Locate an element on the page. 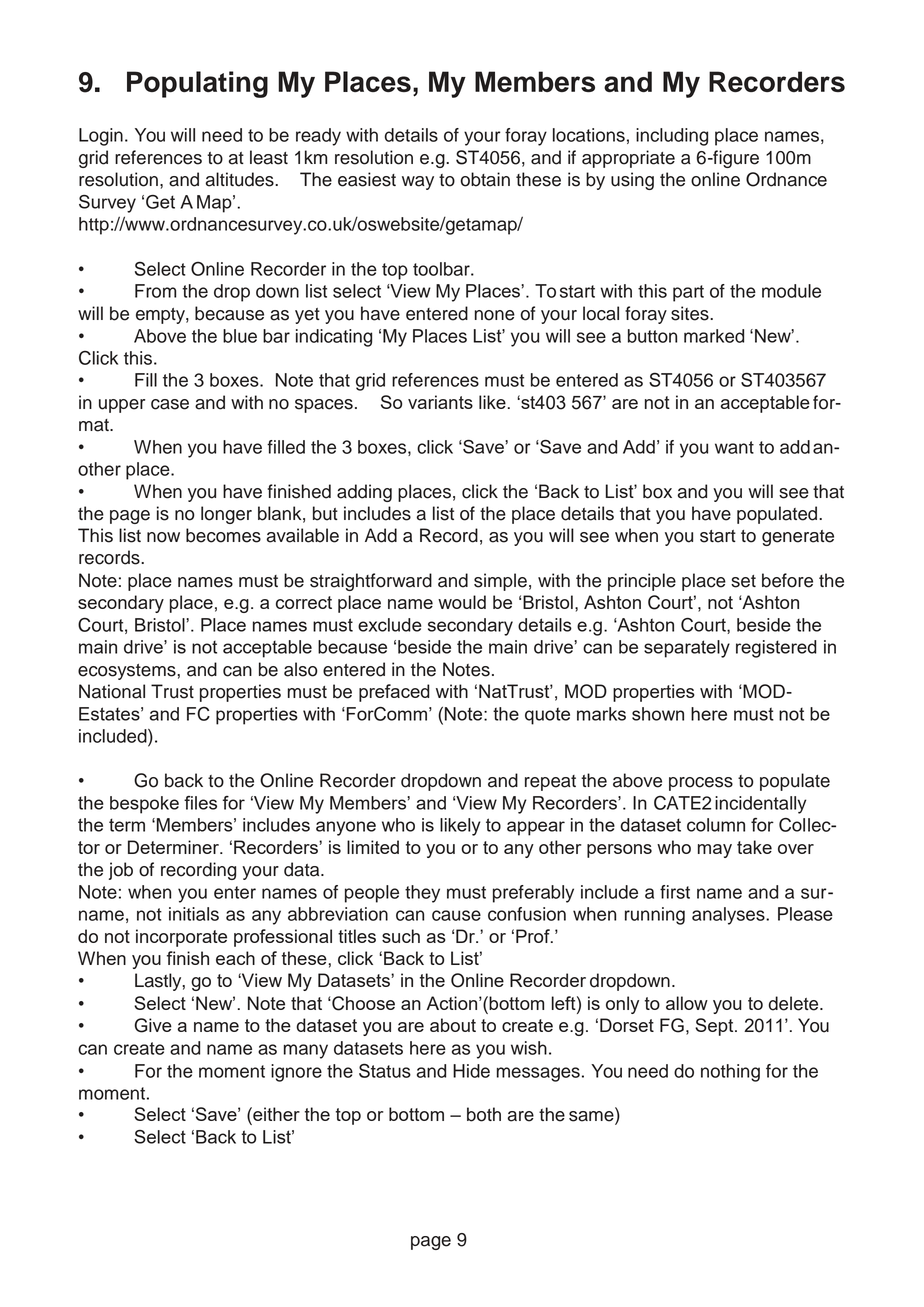 The width and height of the page is (924, 1307). obtain is located at coordinates (485, 179).
